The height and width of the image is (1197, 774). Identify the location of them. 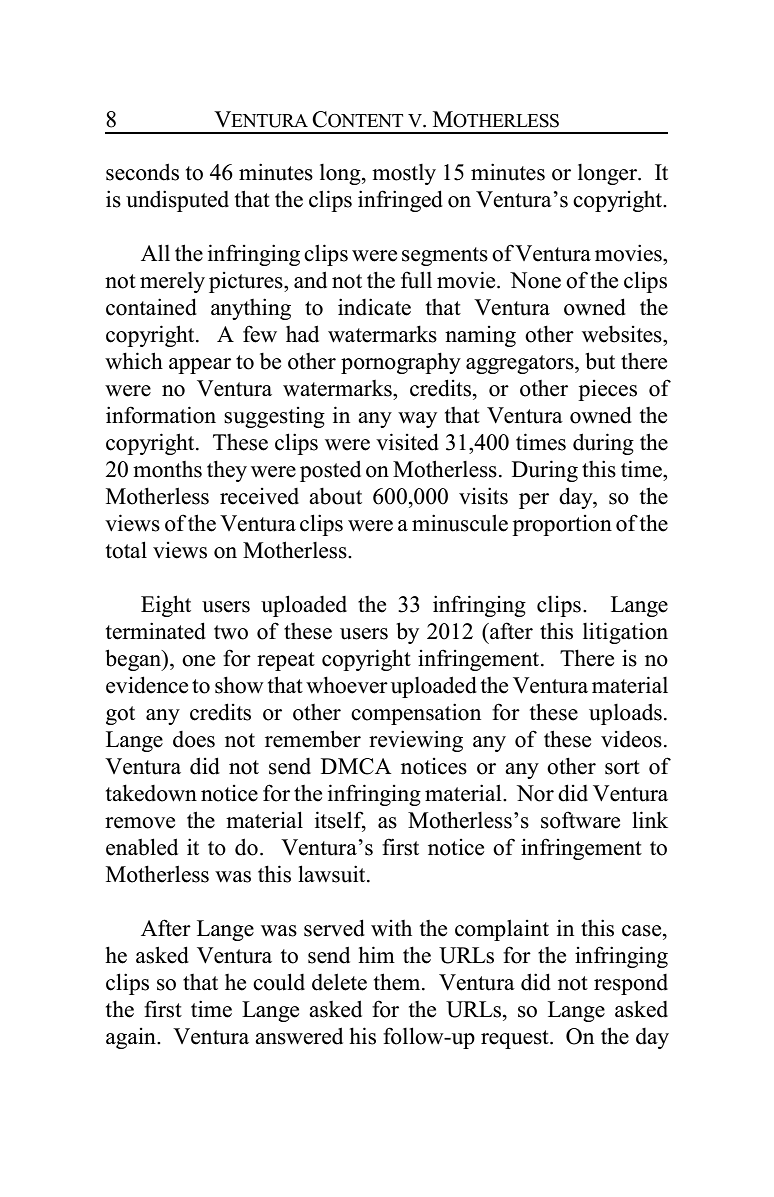
(398, 982).
